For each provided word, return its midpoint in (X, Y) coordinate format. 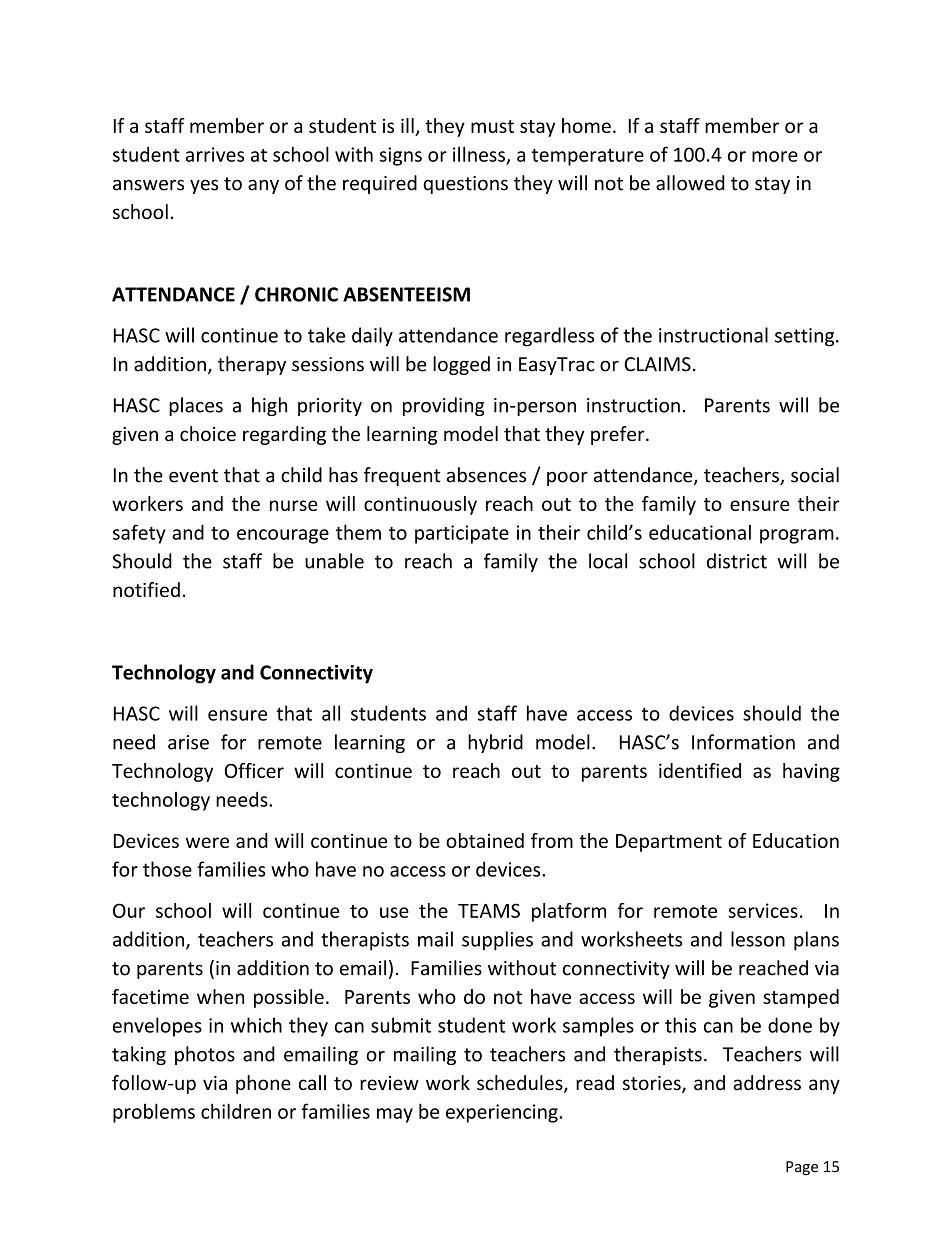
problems (154, 1113)
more (775, 156)
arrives (215, 154)
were (207, 842)
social (815, 475)
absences (486, 475)
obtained (485, 840)
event (193, 476)
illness (480, 155)
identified (700, 770)
